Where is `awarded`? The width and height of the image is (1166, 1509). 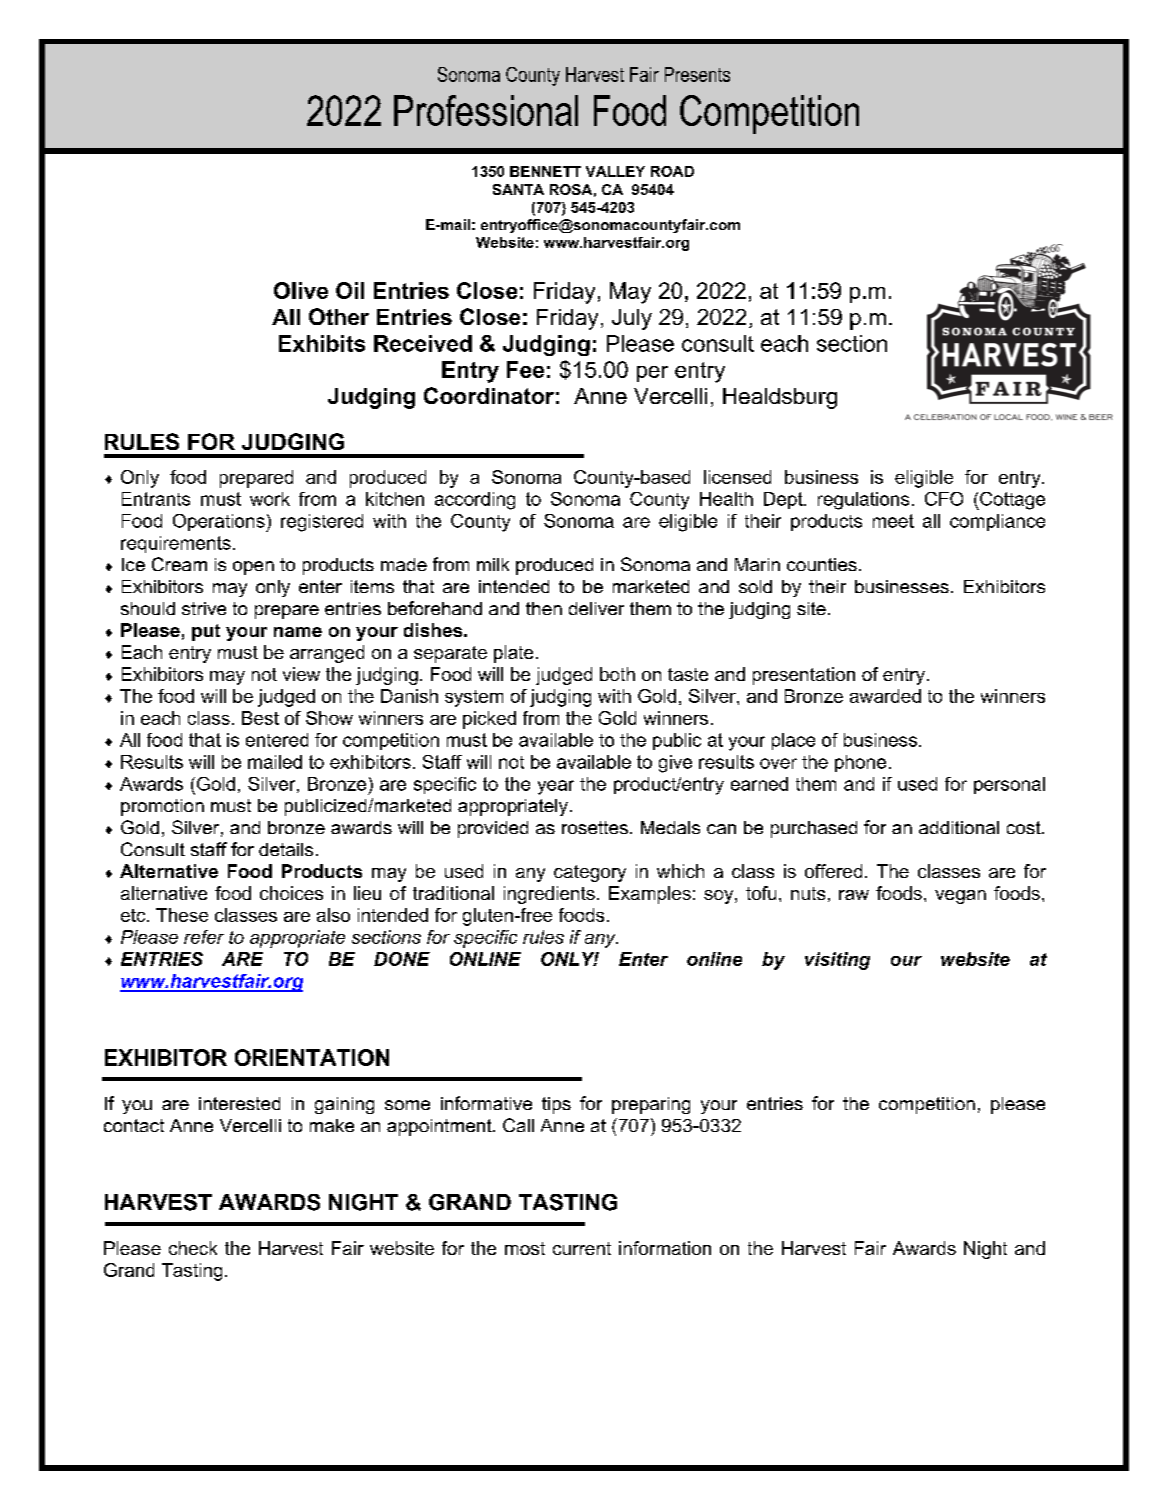
awarded is located at coordinates (885, 696).
